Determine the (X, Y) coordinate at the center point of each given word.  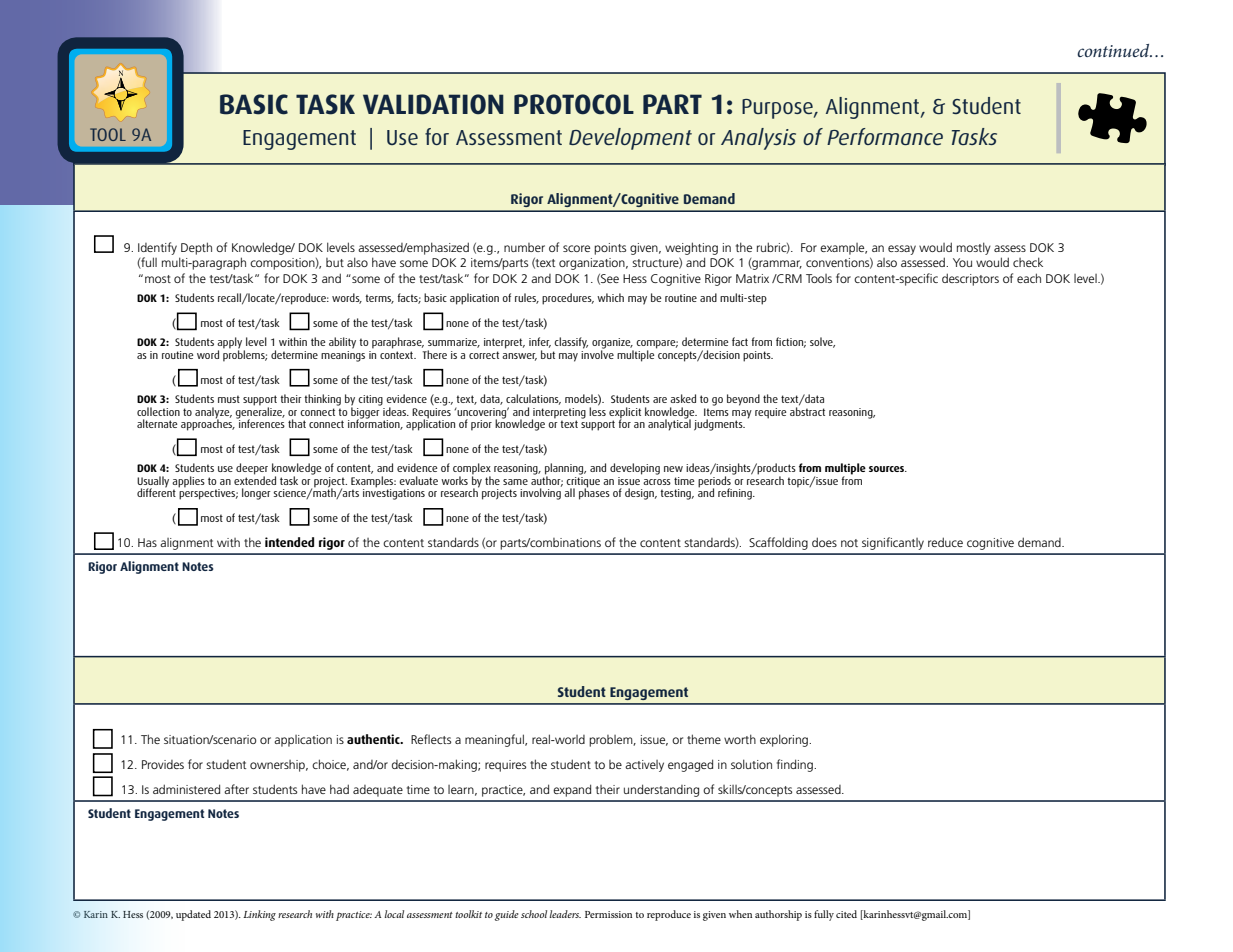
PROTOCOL (574, 104)
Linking (259, 915)
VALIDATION (433, 104)
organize (612, 344)
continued (1114, 50)
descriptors (970, 279)
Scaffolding (778, 543)
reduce (945, 542)
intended (289, 542)
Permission (608, 914)
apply (231, 344)
